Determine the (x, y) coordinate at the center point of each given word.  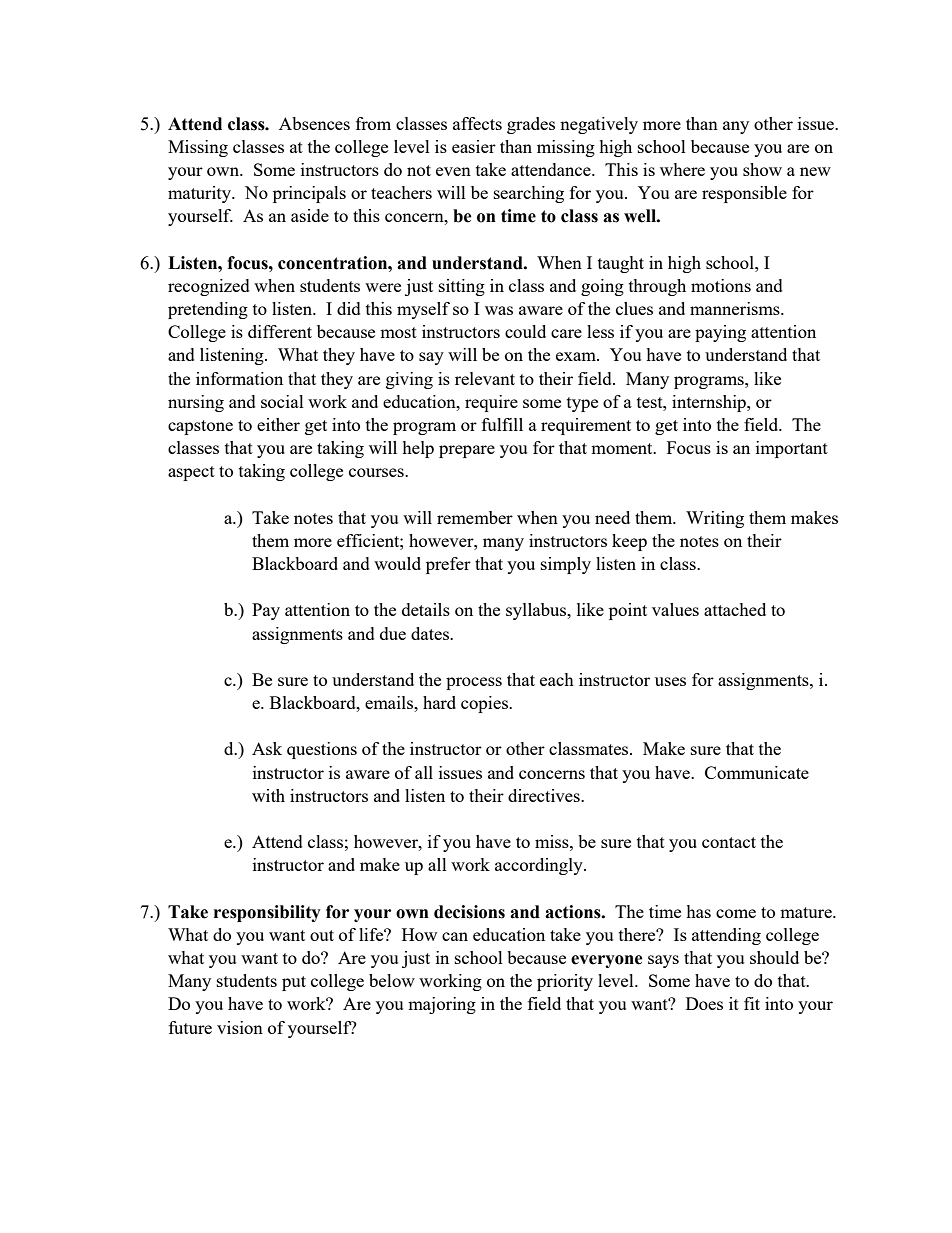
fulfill (502, 424)
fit (752, 1003)
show (762, 169)
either (278, 424)
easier (474, 146)
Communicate (757, 772)
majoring (442, 1005)
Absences (314, 123)
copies (485, 704)
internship (710, 403)
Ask (267, 748)
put (294, 983)
